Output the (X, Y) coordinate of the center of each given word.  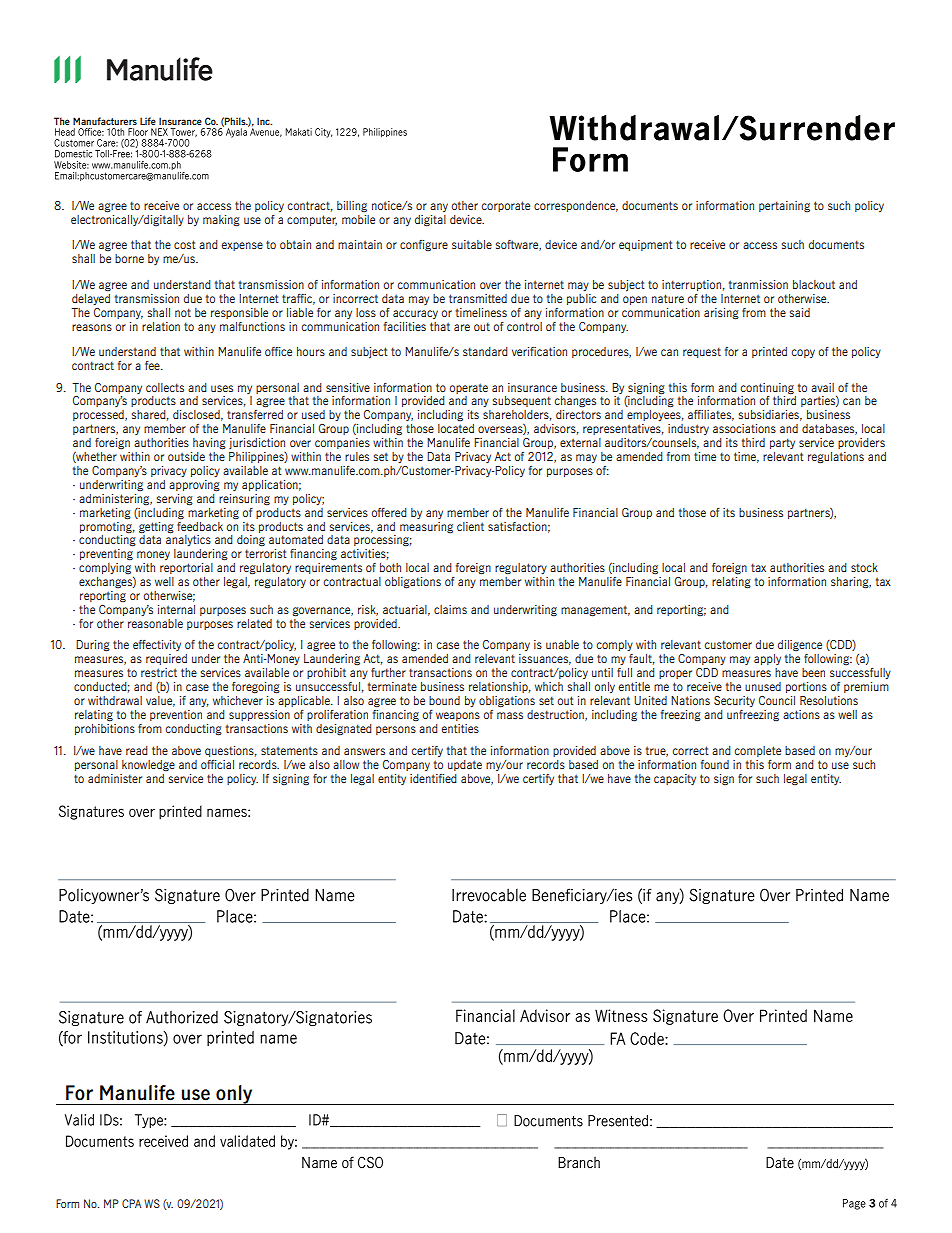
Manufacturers (105, 121)
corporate (505, 206)
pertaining (784, 206)
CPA (132, 1203)
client (470, 526)
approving (194, 486)
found (715, 764)
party (782, 443)
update (465, 765)
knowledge (148, 766)
